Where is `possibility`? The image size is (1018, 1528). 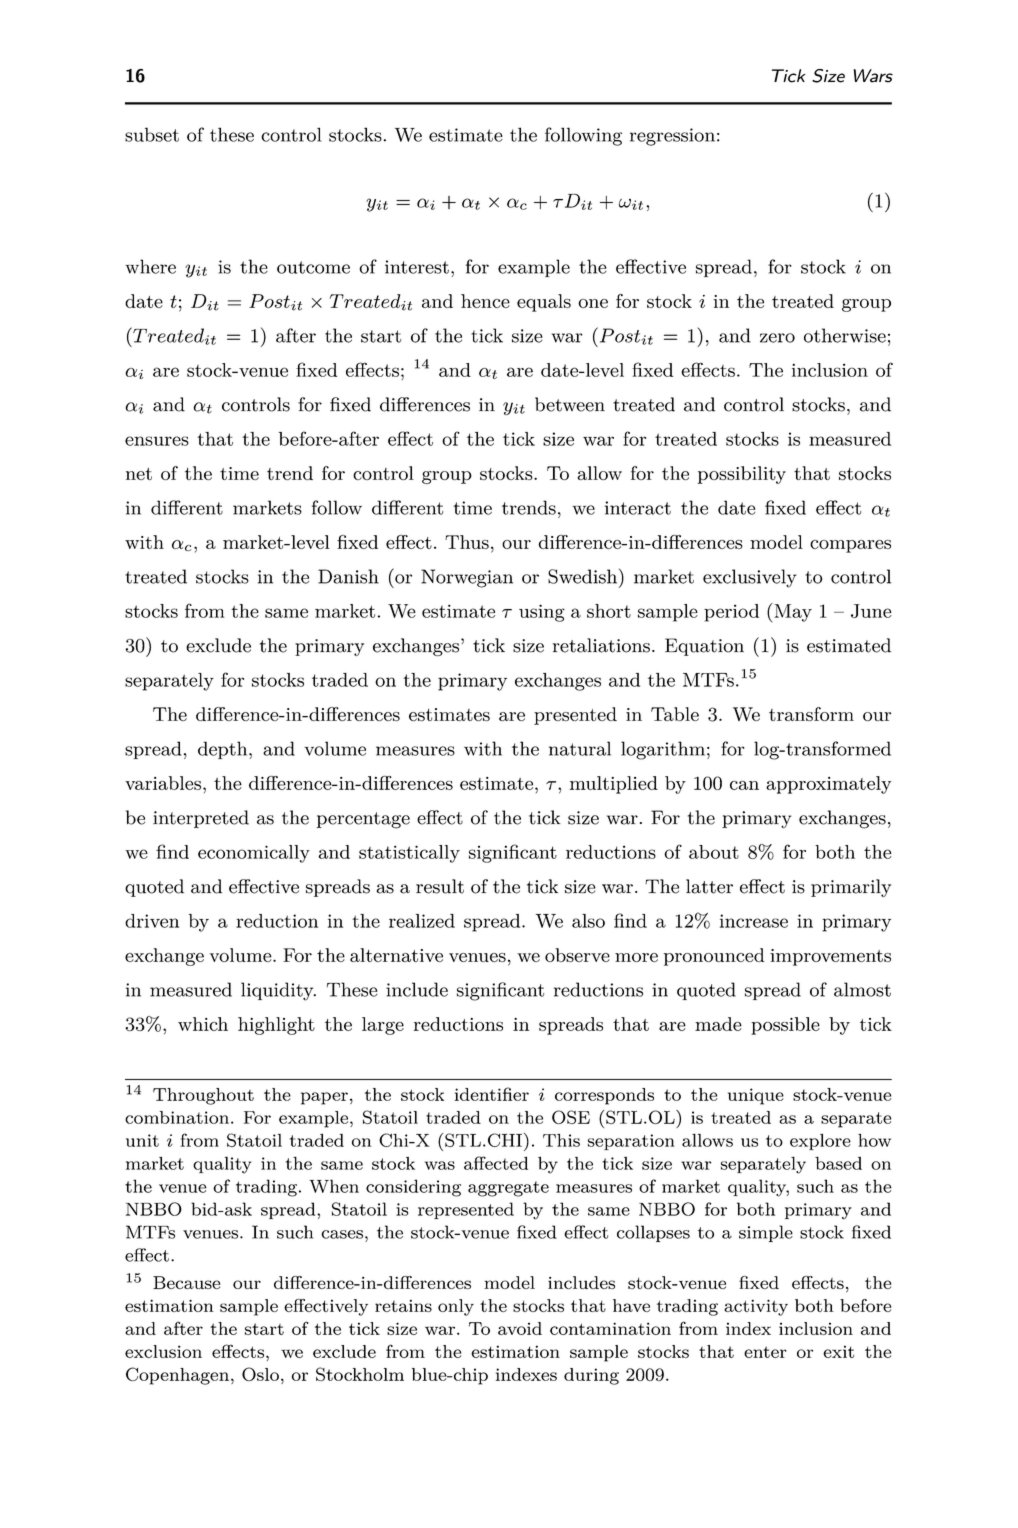 possibility is located at coordinates (742, 475).
